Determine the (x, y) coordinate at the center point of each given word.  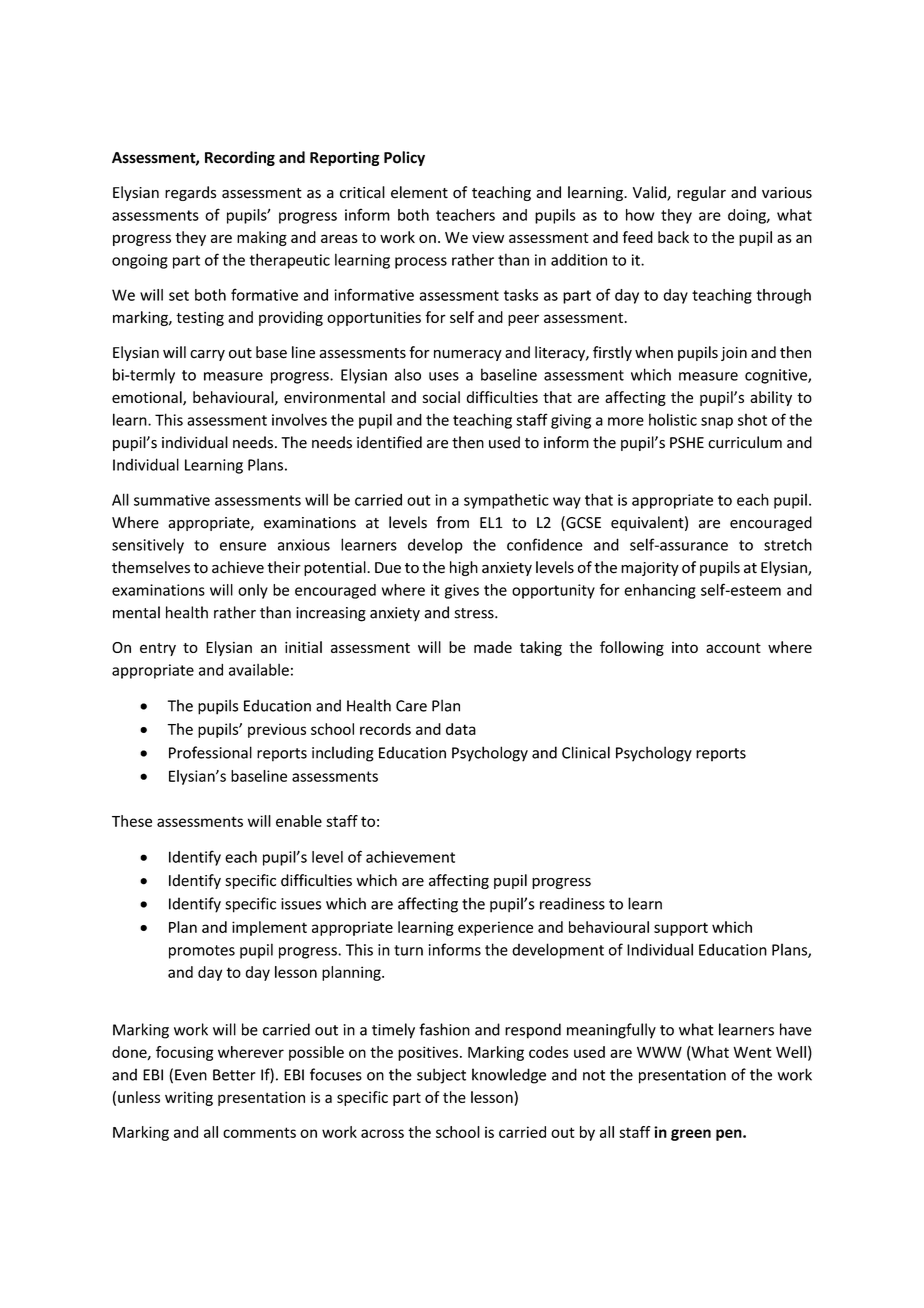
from (452, 522)
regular (701, 193)
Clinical (586, 752)
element (419, 192)
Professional (210, 752)
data (461, 729)
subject (441, 1076)
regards (190, 193)
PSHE (687, 443)
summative (172, 500)
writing (189, 1098)
